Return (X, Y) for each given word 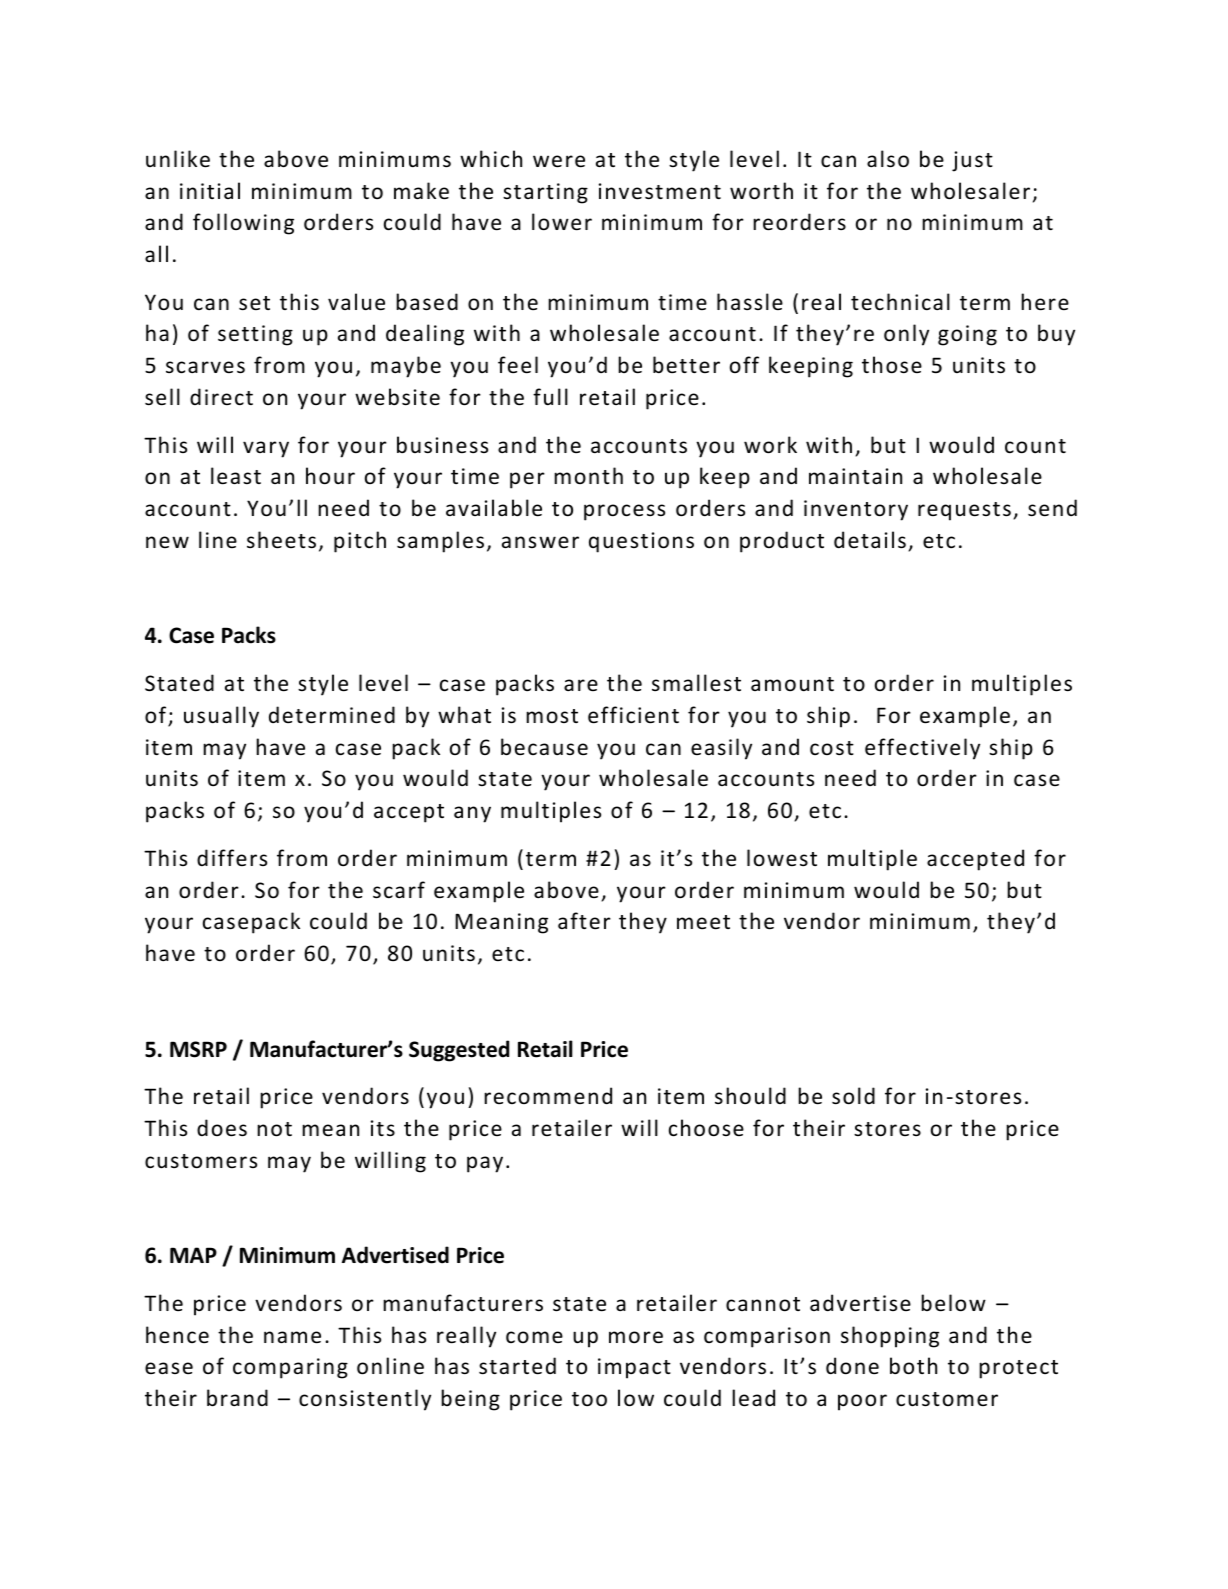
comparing (290, 1368)
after (584, 920)
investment (660, 191)
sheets (281, 540)
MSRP (198, 1049)
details (870, 540)
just (972, 161)
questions (641, 542)
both (913, 1366)
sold (853, 1096)
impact (634, 1368)
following (243, 224)
